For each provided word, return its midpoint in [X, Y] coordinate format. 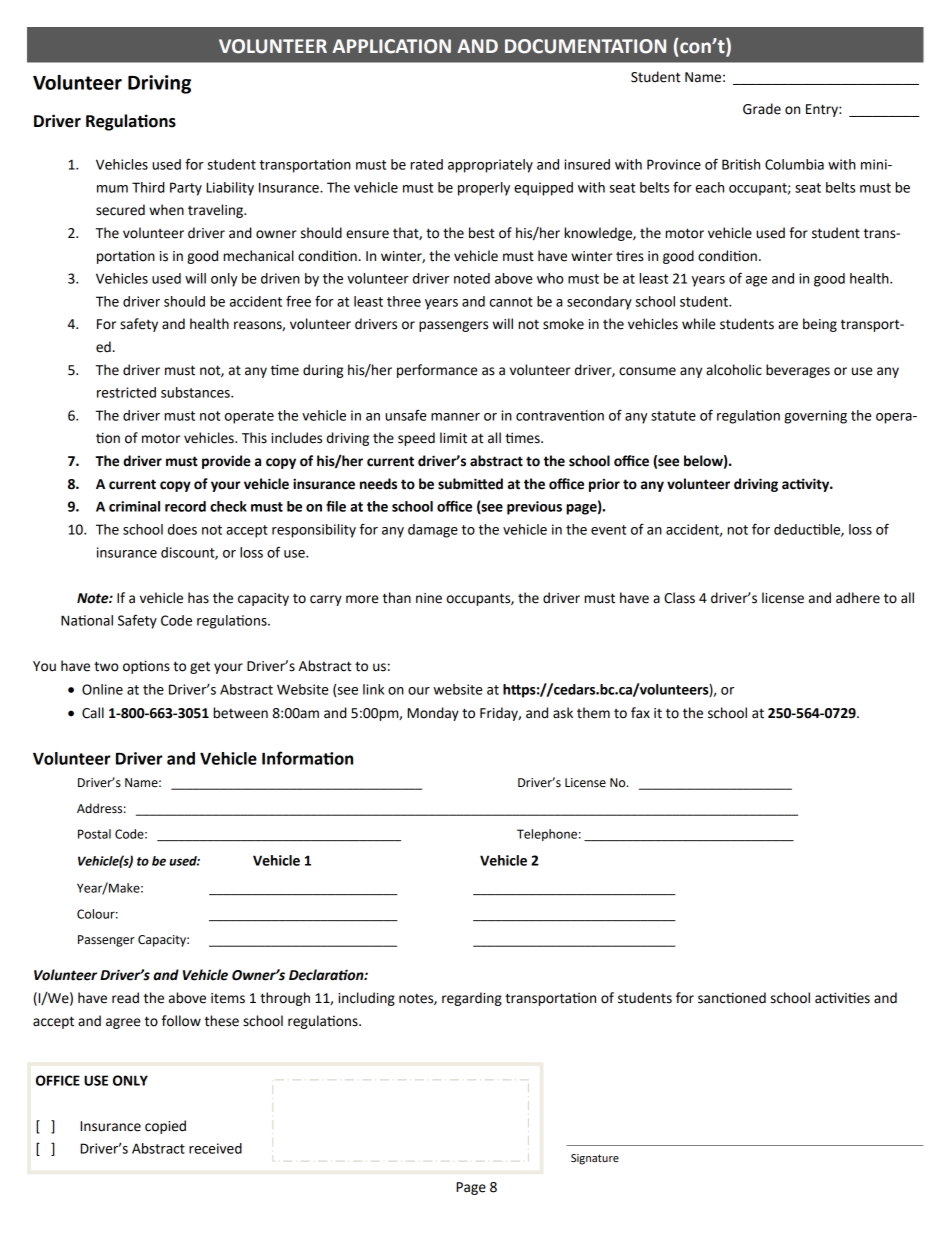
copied [165, 1127]
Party [186, 189]
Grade [762, 109]
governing [815, 417]
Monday [433, 714]
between [241, 713]
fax [640, 713]
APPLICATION [391, 46]
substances [196, 392]
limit [453, 438]
